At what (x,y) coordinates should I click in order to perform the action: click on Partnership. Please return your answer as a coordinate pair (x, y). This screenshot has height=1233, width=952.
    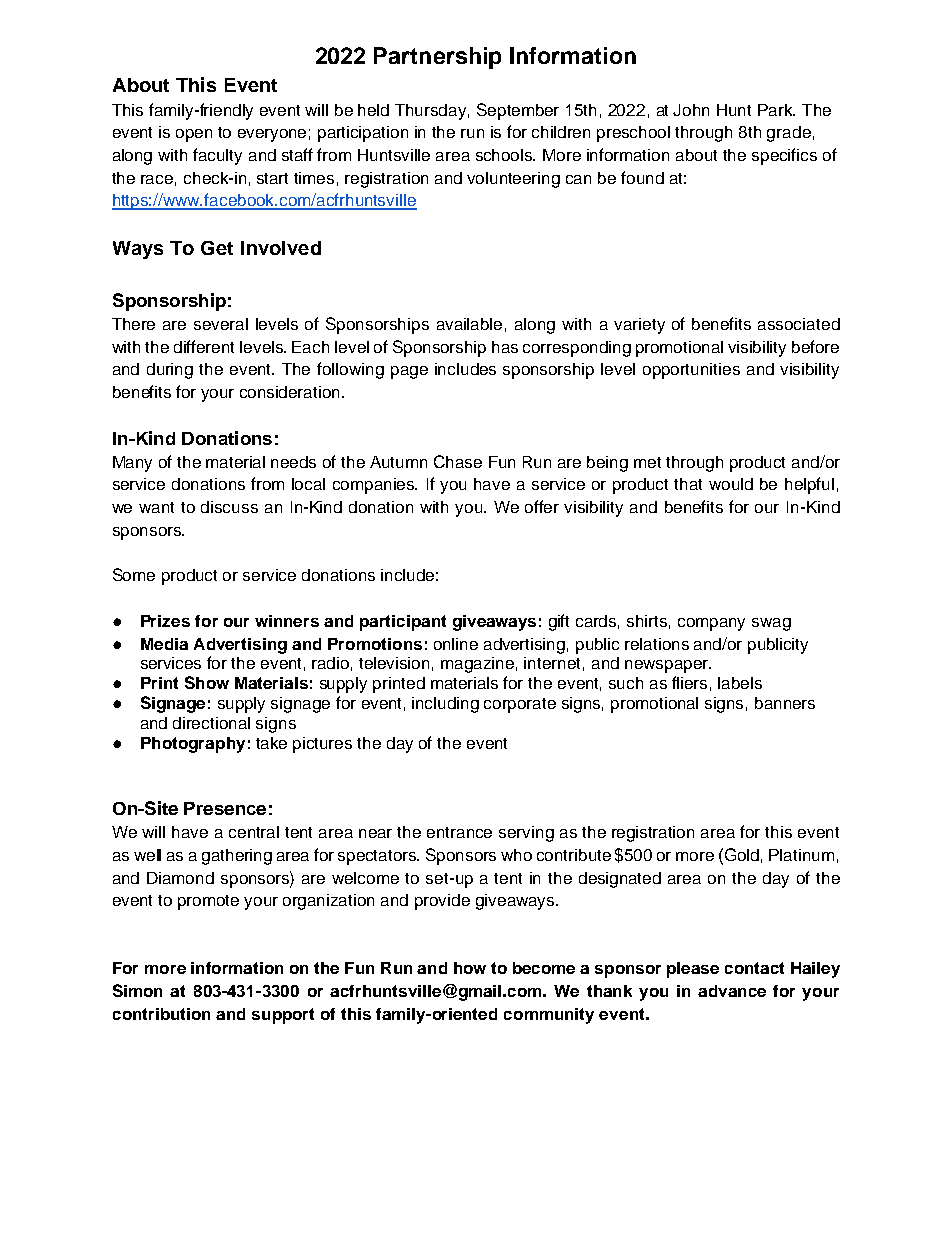
    Looking at the image, I should click on (437, 58).
